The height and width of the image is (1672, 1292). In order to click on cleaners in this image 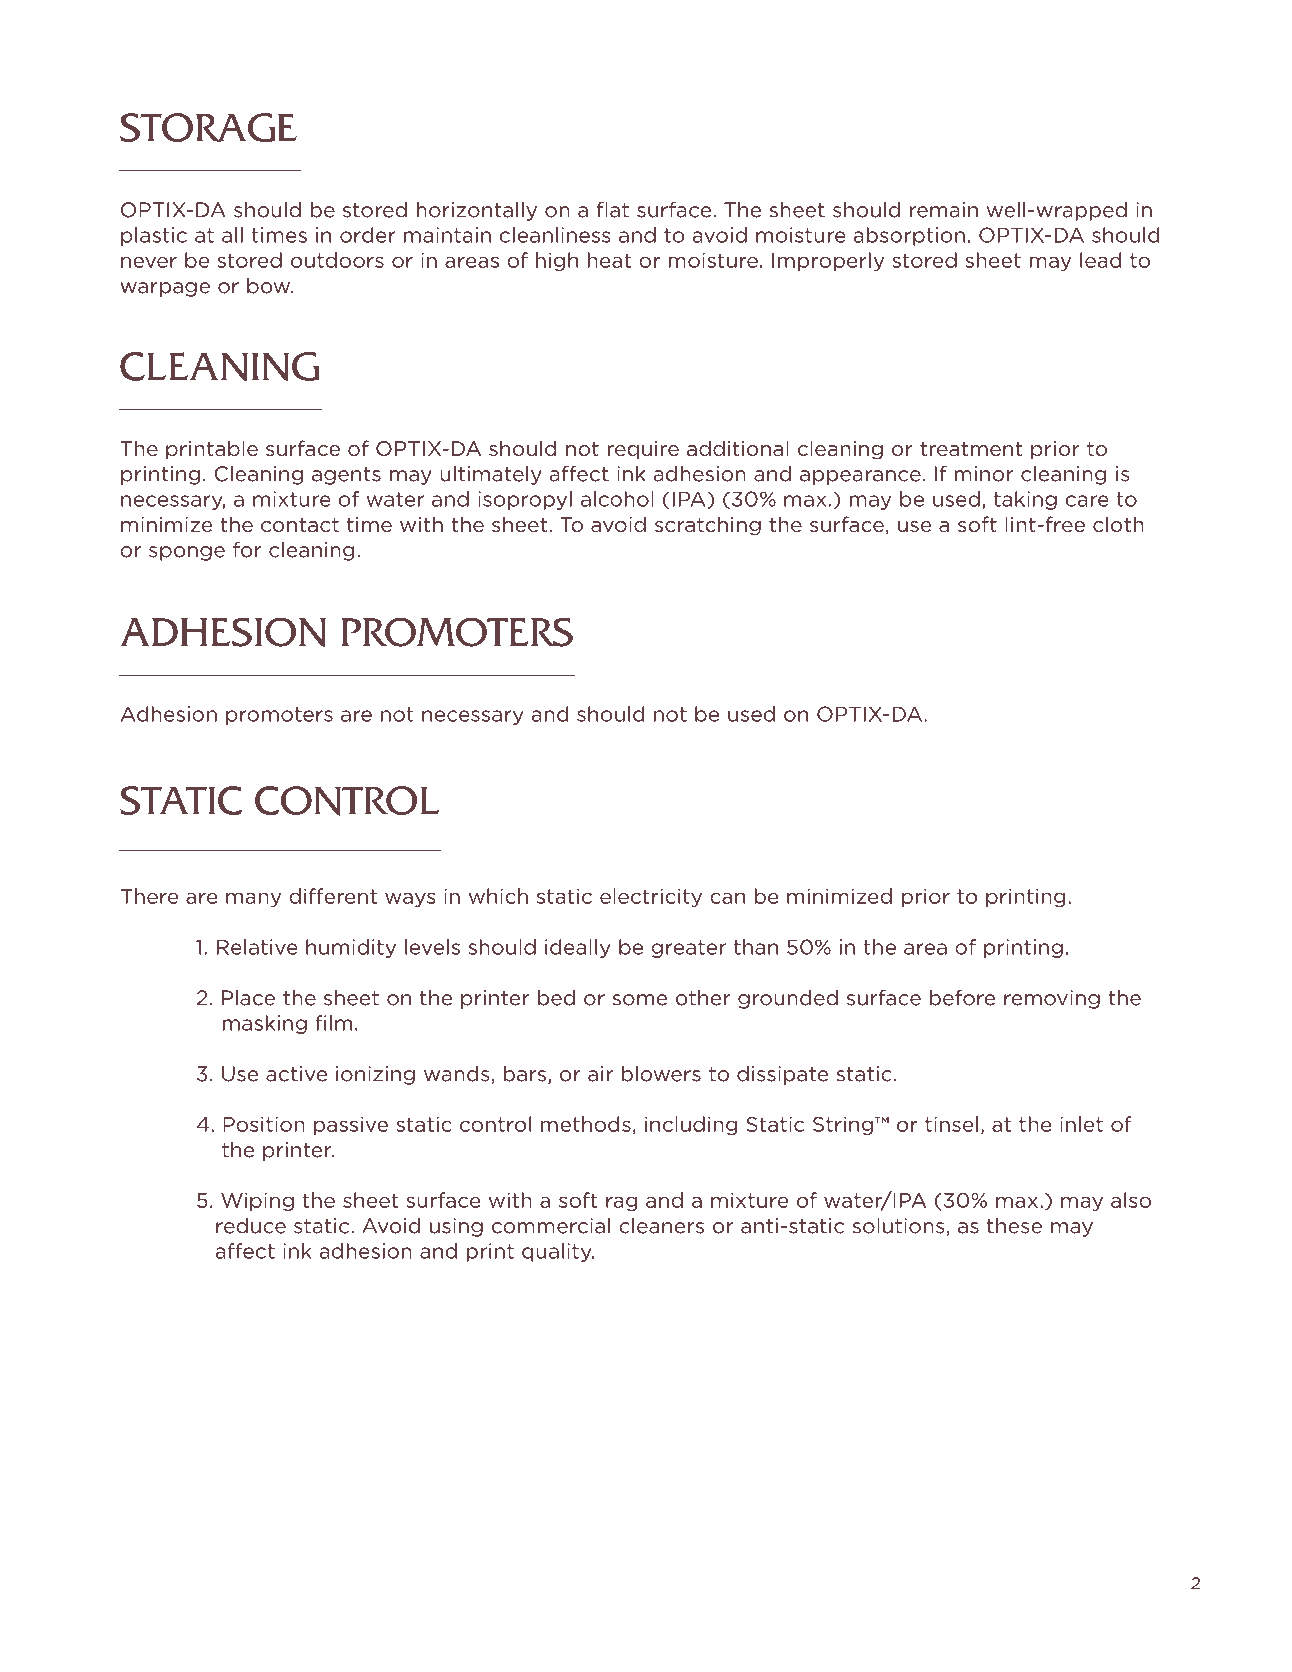, I will do `click(661, 1226)`.
